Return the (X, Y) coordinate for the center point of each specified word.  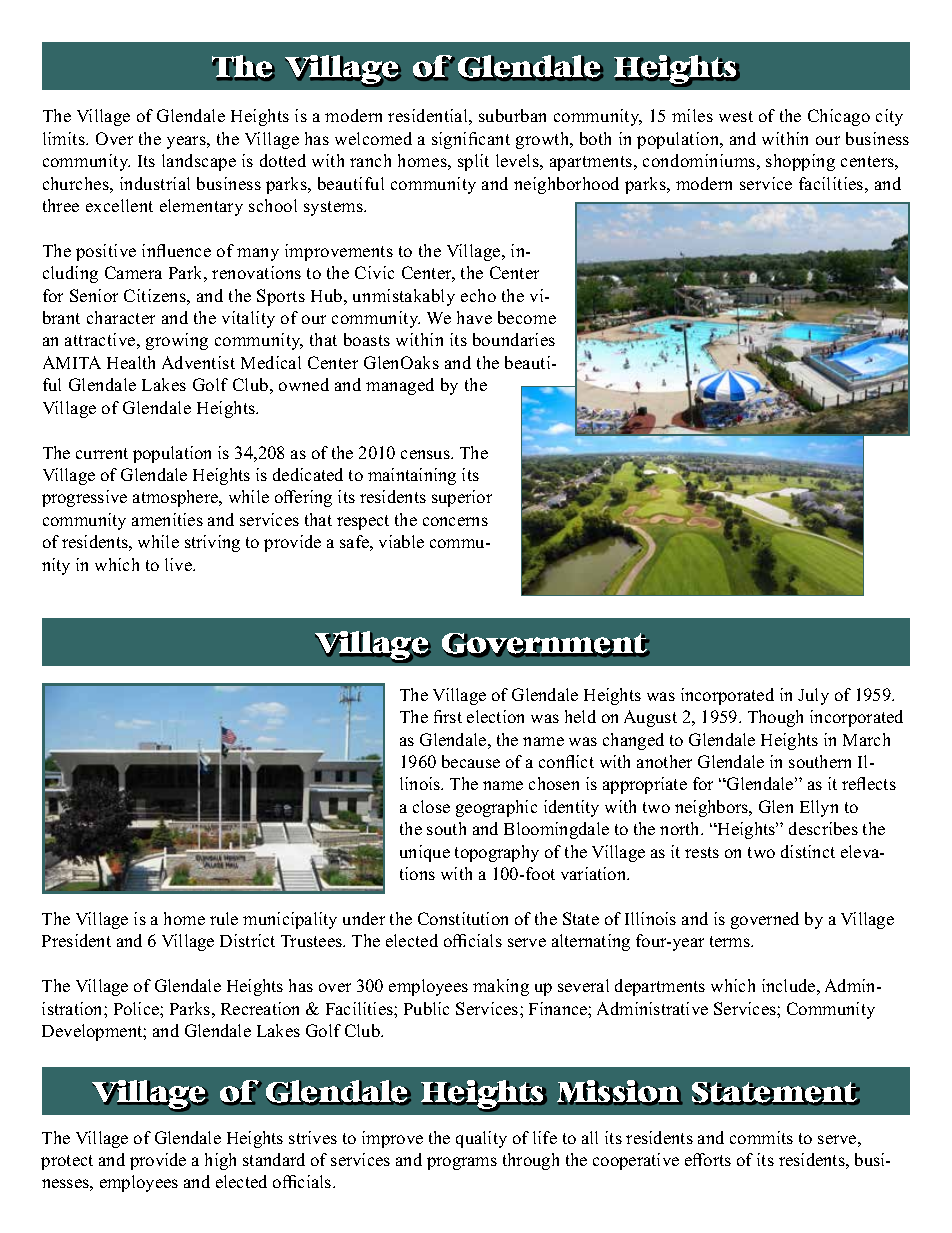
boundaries (514, 339)
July (813, 696)
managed (400, 386)
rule (224, 918)
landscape (199, 162)
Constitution (463, 918)
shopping (800, 162)
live (179, 564)
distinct (808, 851)
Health (131, 362)
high (220, 1161)
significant (471, 140)
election (495, 716)
